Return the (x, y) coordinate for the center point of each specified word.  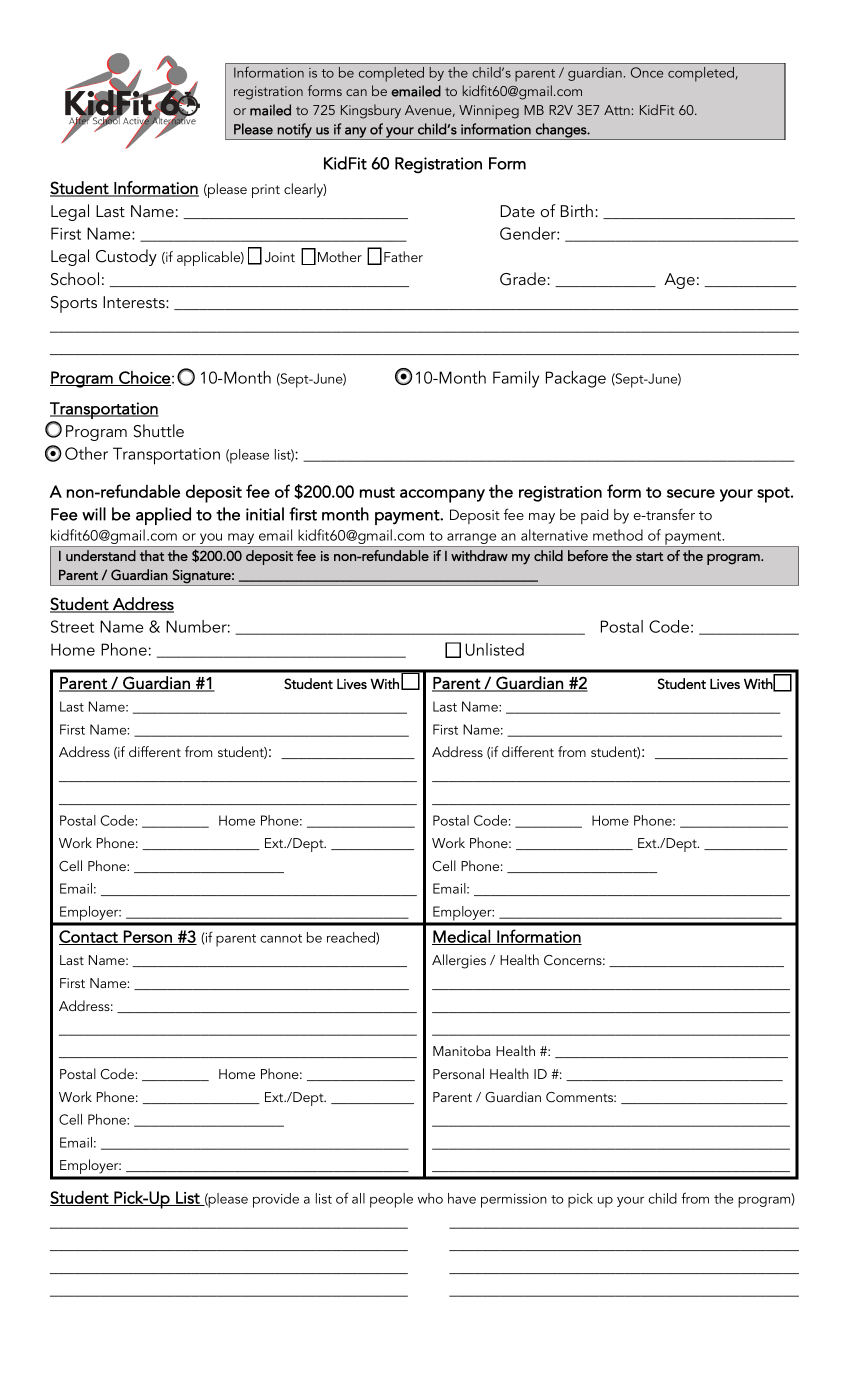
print (266, 191)
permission (514, 1201)
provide (276, 1200)
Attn (617, 110)
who (430, 1198)
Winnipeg (489, 112)
